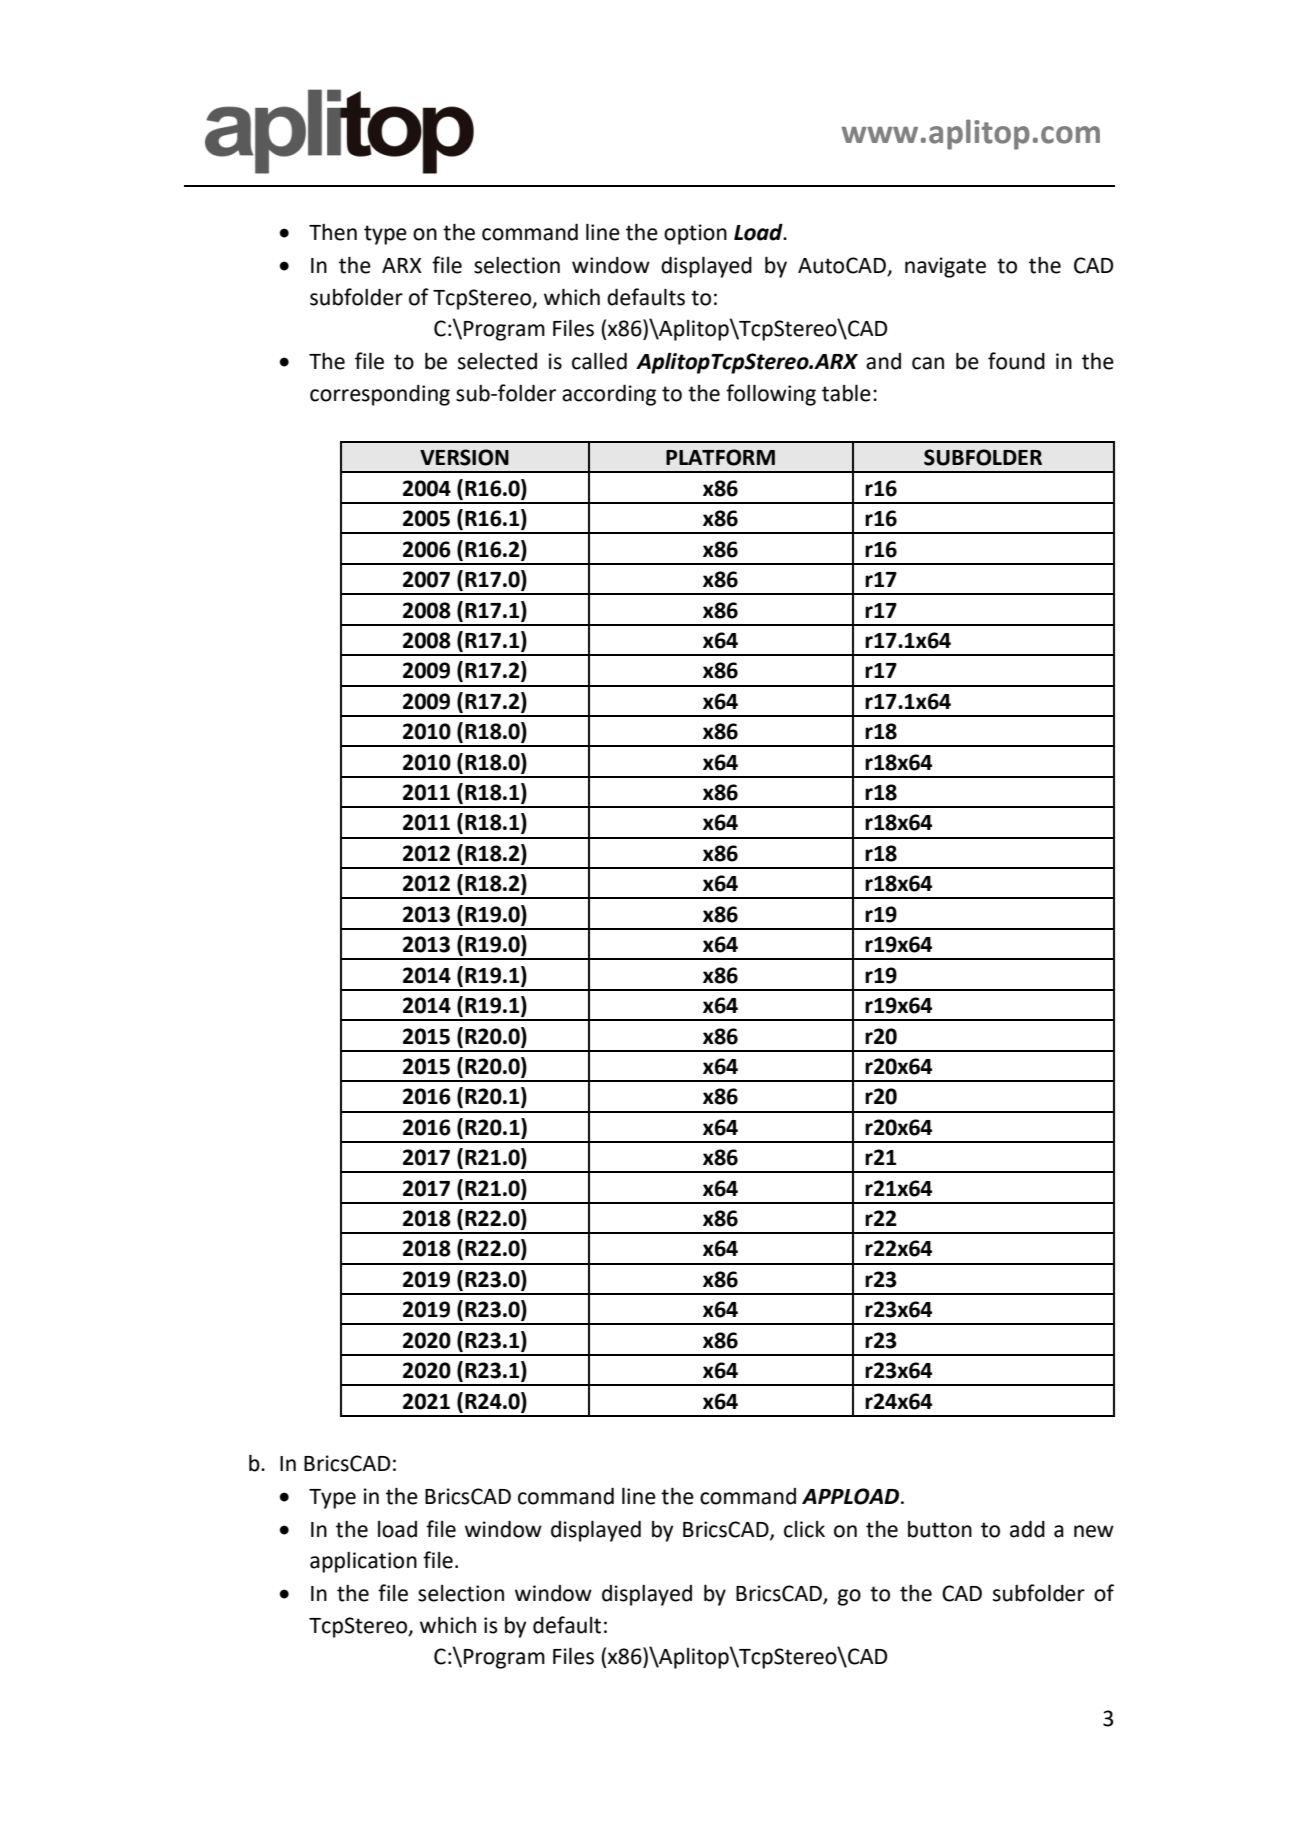  Describe the element at coordinates (771, 395) in the page. I see `following` at that location.
